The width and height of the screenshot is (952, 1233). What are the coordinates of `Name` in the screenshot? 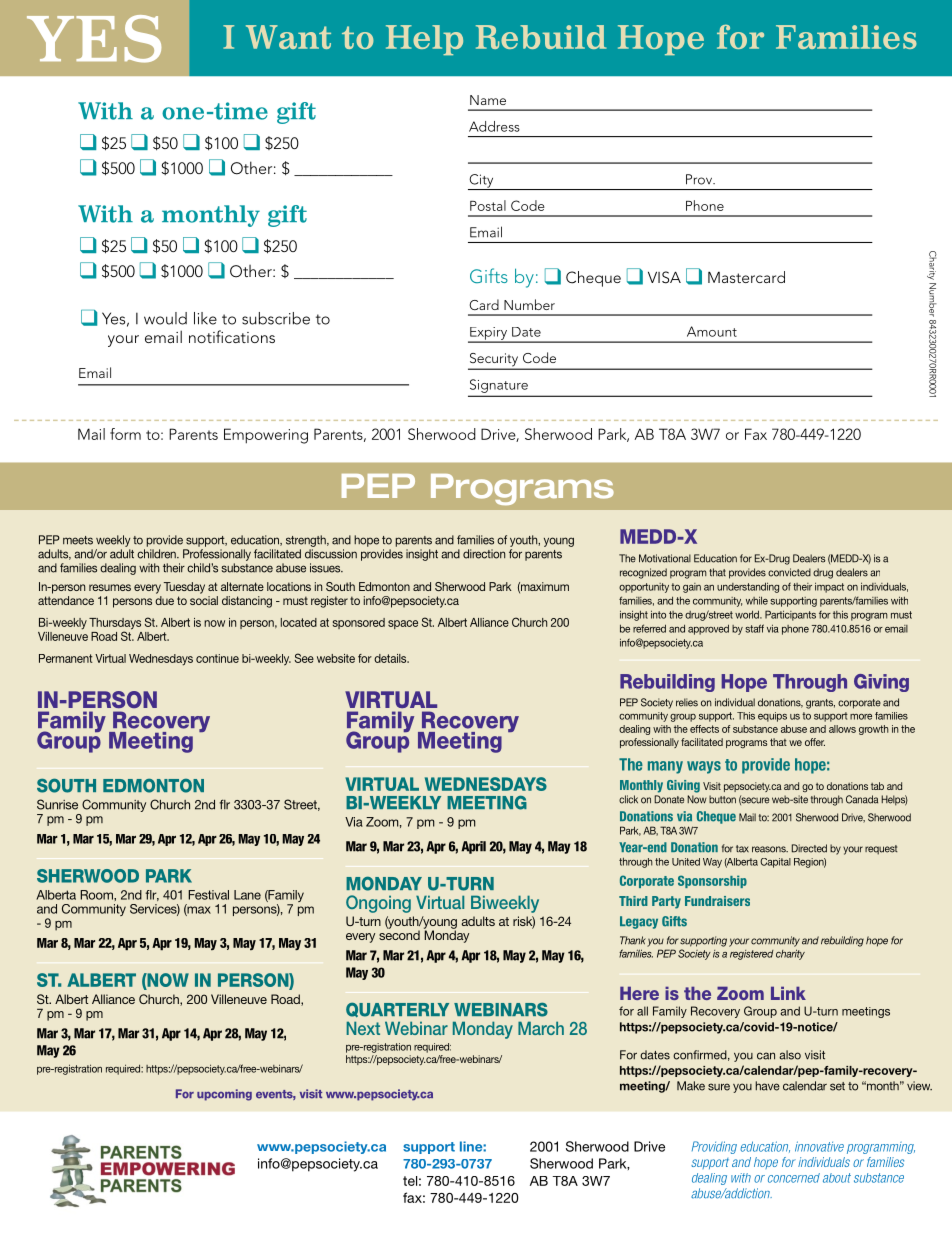 It's located at (488, 100).
